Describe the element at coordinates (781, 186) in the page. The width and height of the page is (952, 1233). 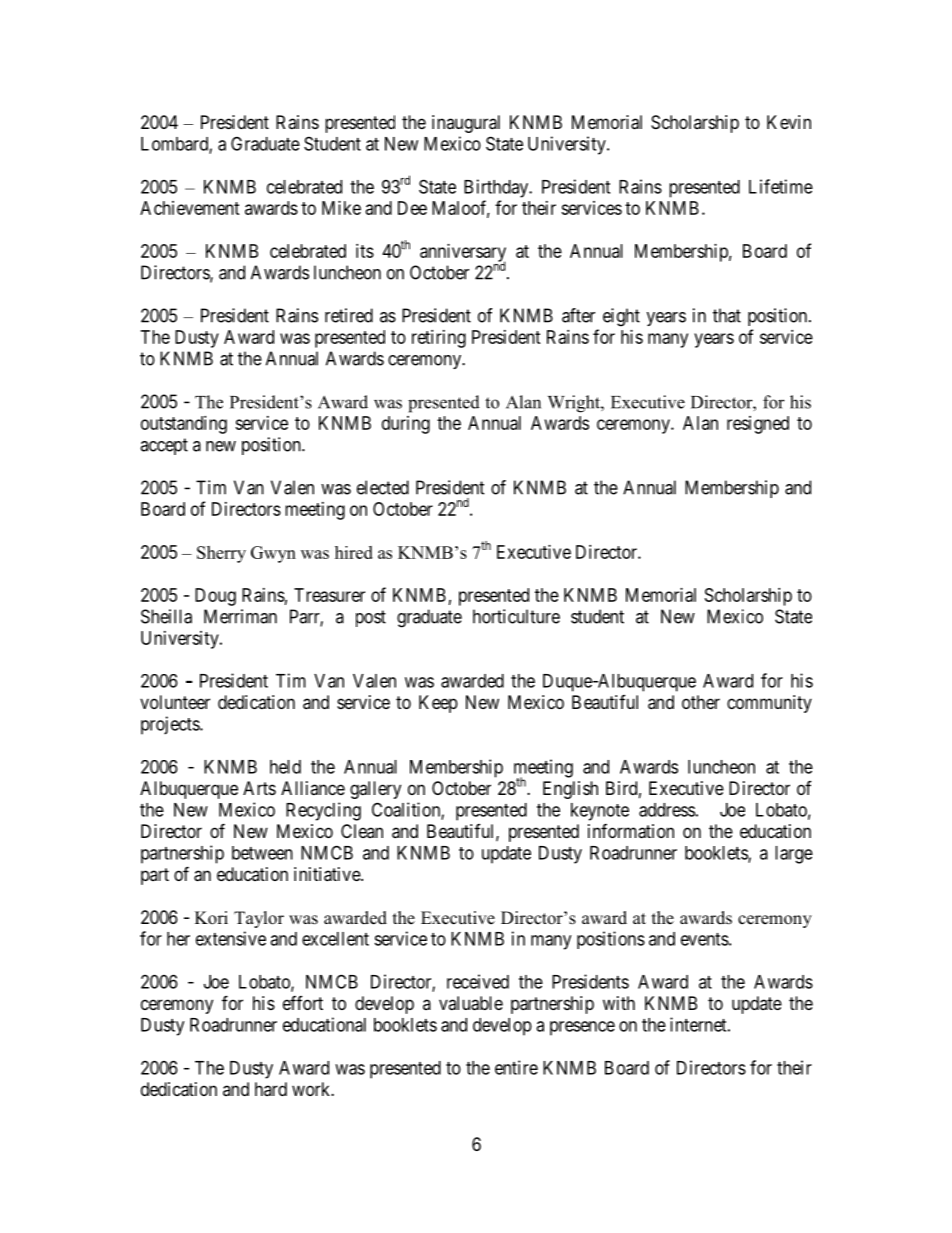
I see `Lifetime` at that location.
